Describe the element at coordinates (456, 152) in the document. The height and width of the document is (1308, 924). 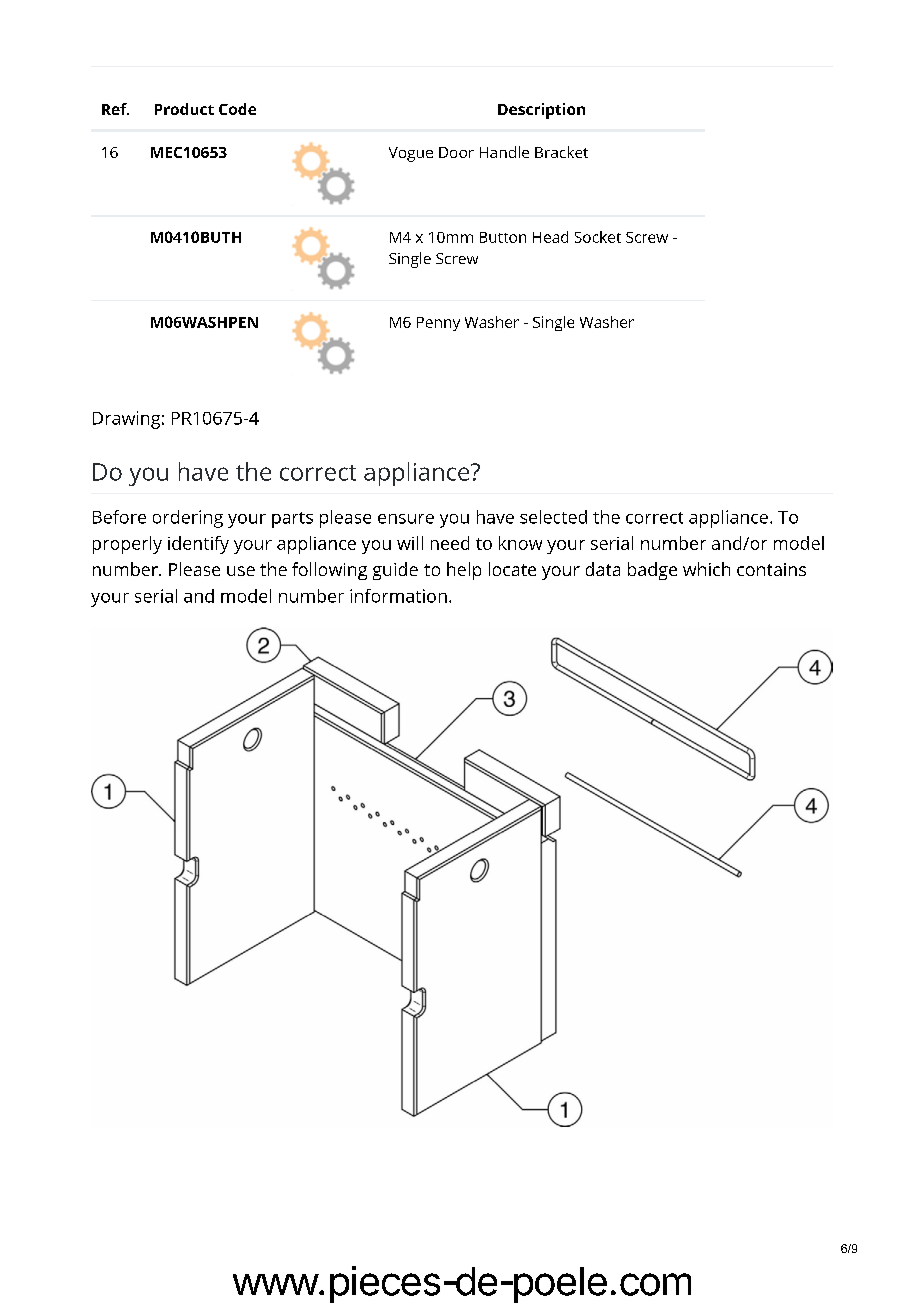
I see `Door` at that location.
